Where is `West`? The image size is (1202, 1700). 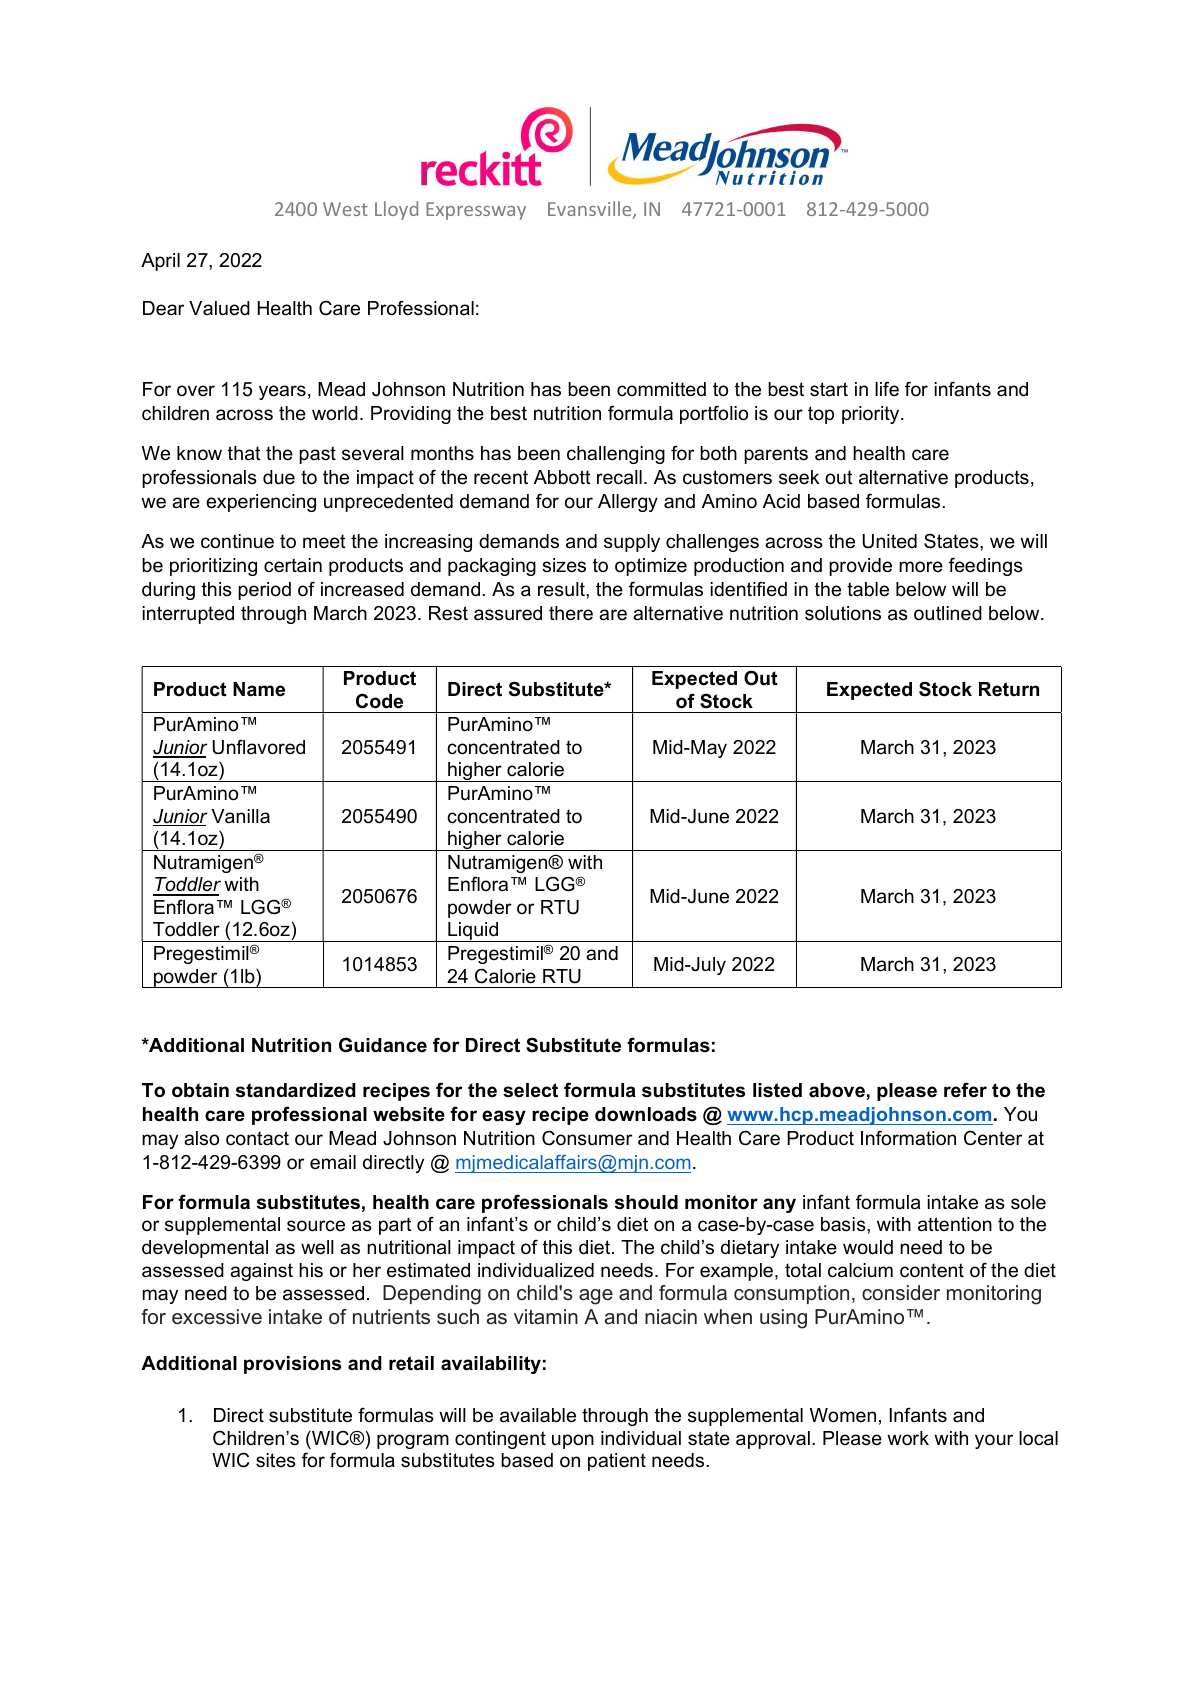 West is located at coordinates (345, 209).
